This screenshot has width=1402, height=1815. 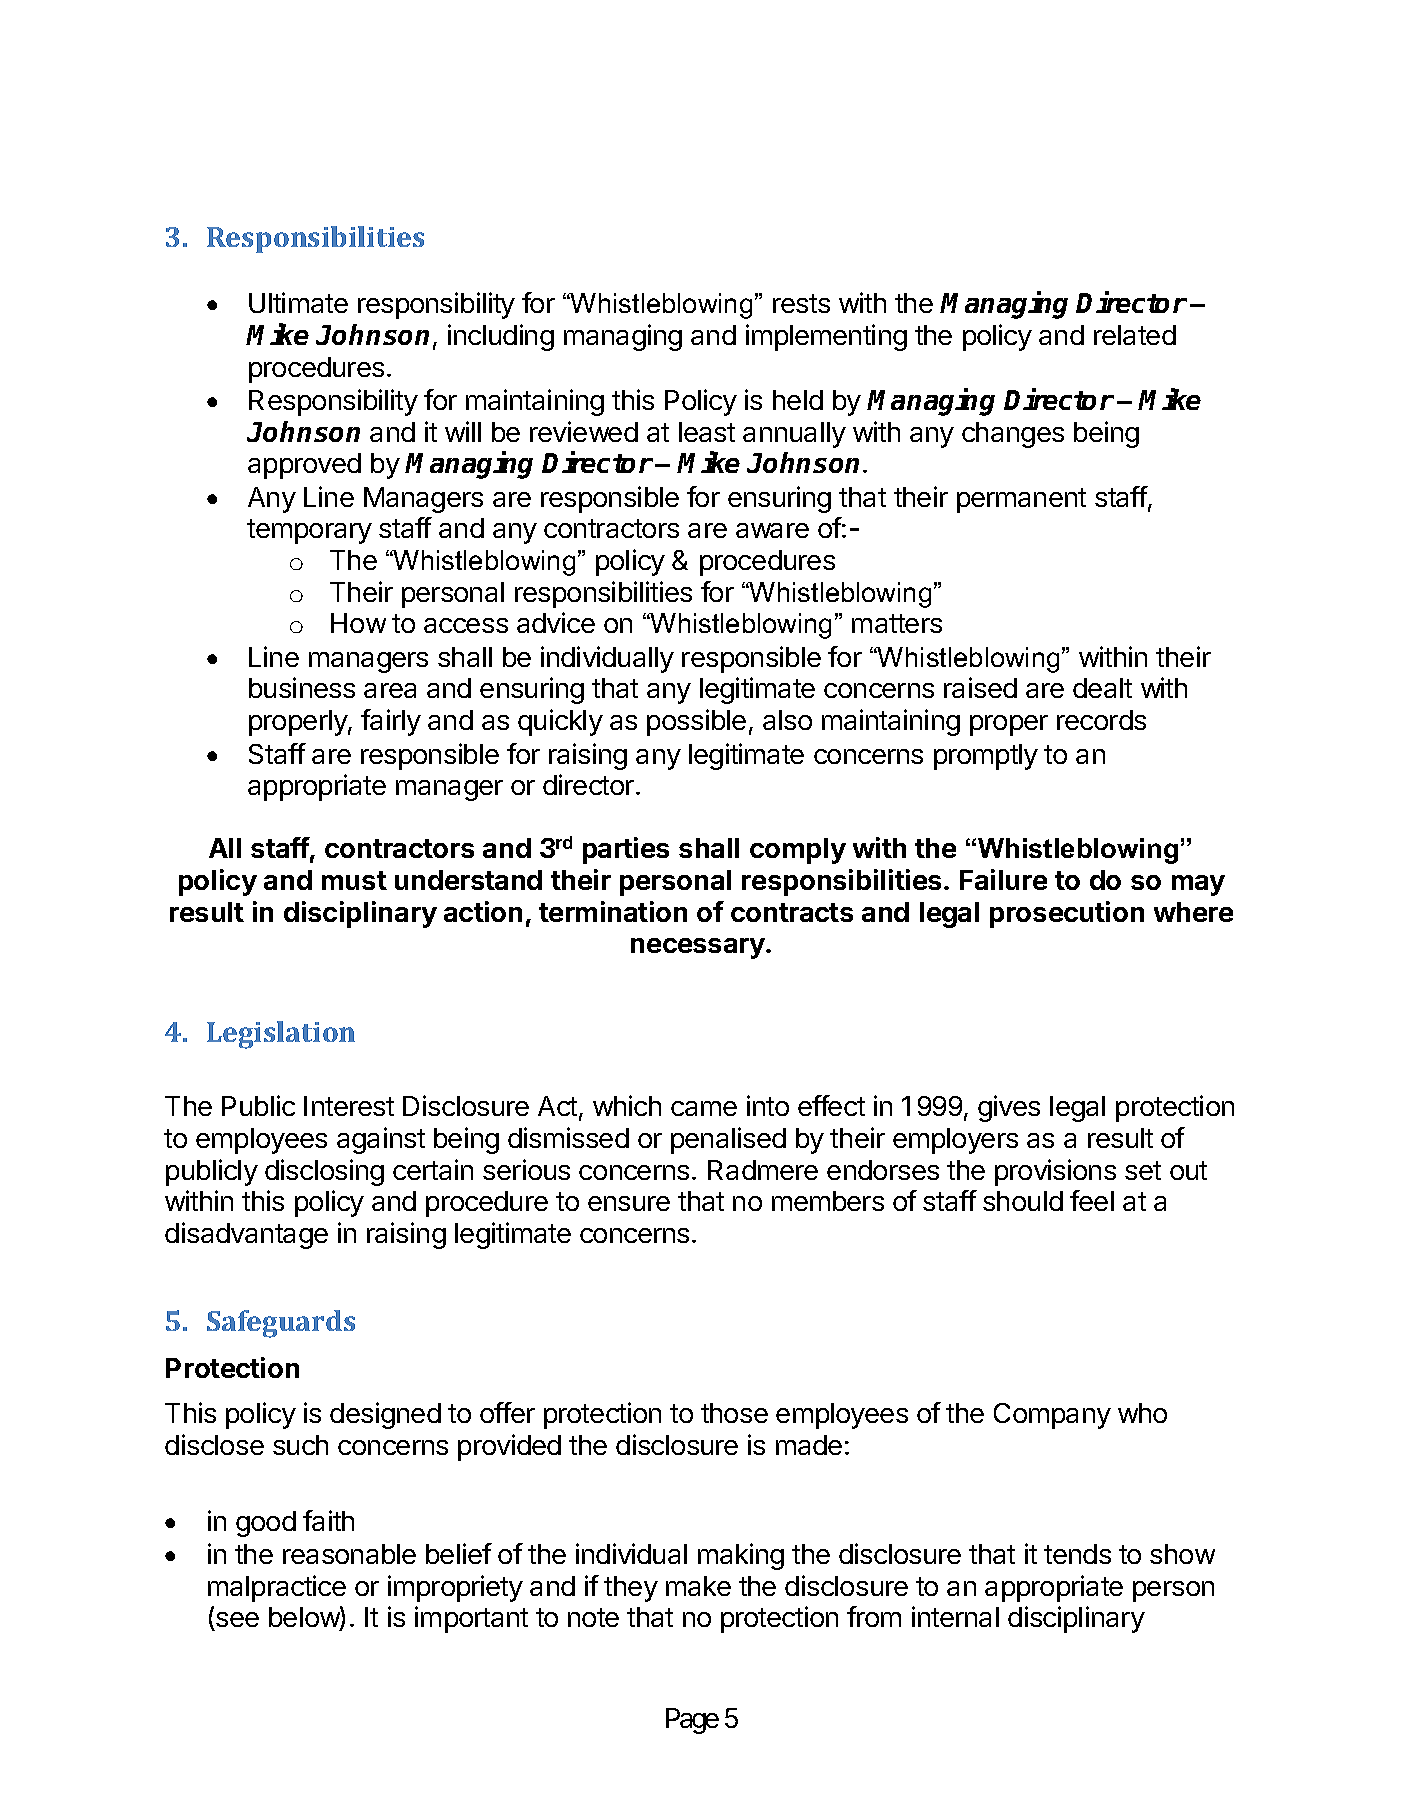 What do you see at coordinates (298, 302) in the screenshot?
I see `Ultimate` at bounding box center [298, 302].
